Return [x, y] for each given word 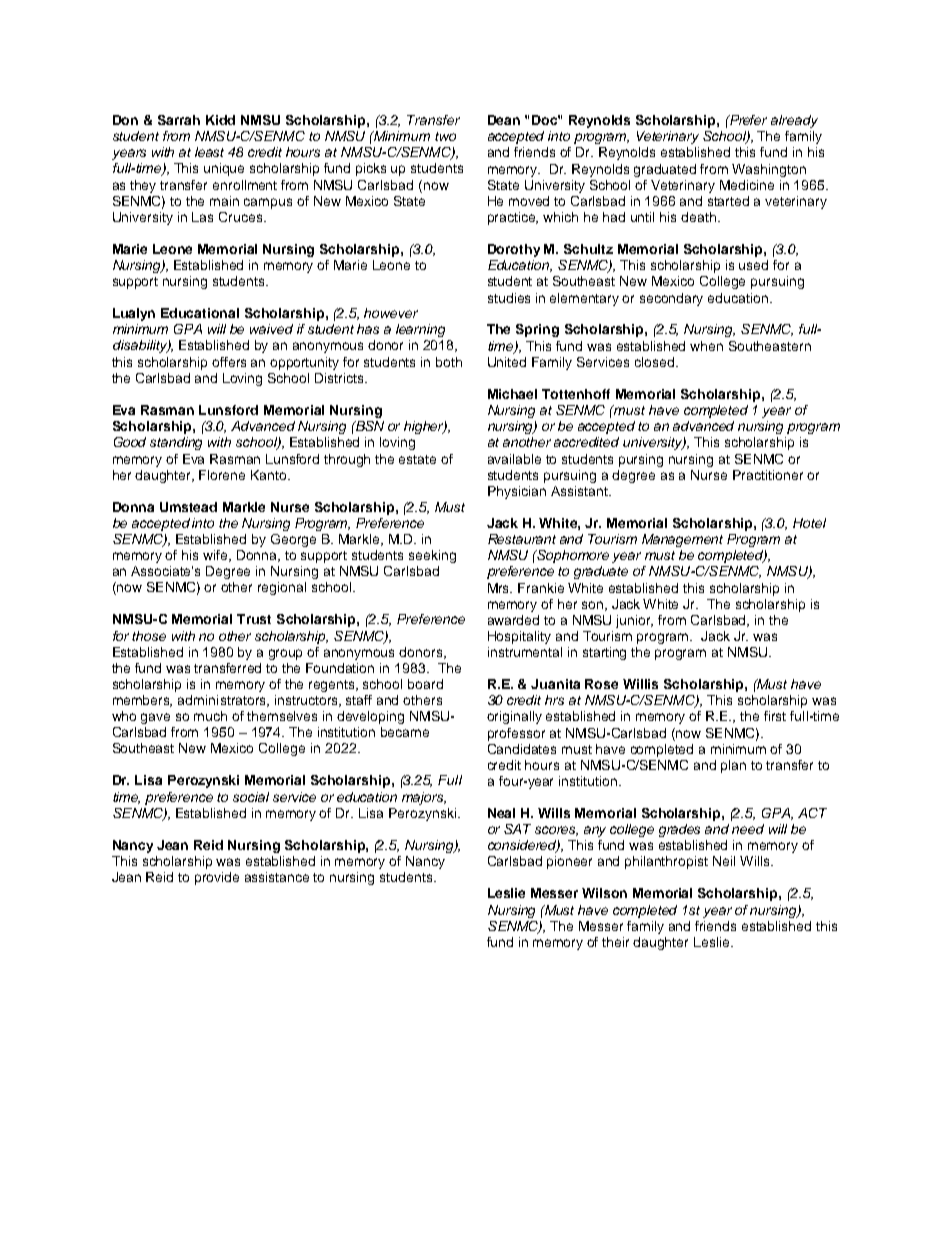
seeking [432, 556]
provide [217, 878]
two [445, 136]
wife [217, 556]
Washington [769, 170]
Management [682, 540]
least [209, 152]
